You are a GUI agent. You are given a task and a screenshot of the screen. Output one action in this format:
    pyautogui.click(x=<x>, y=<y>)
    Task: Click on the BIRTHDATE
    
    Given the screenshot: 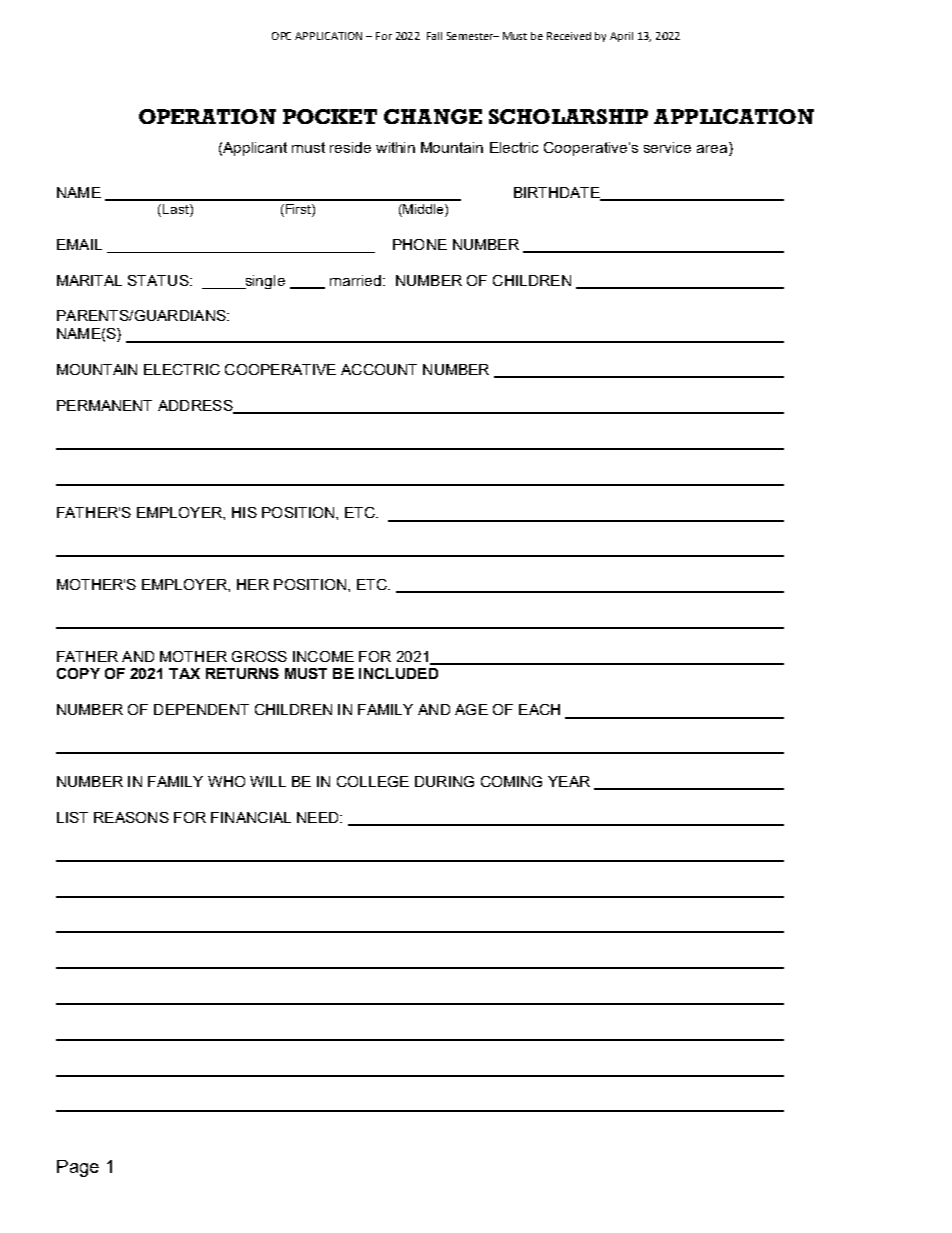 What is the action you would take?
    pyautogui.click(x=558, y=193)
